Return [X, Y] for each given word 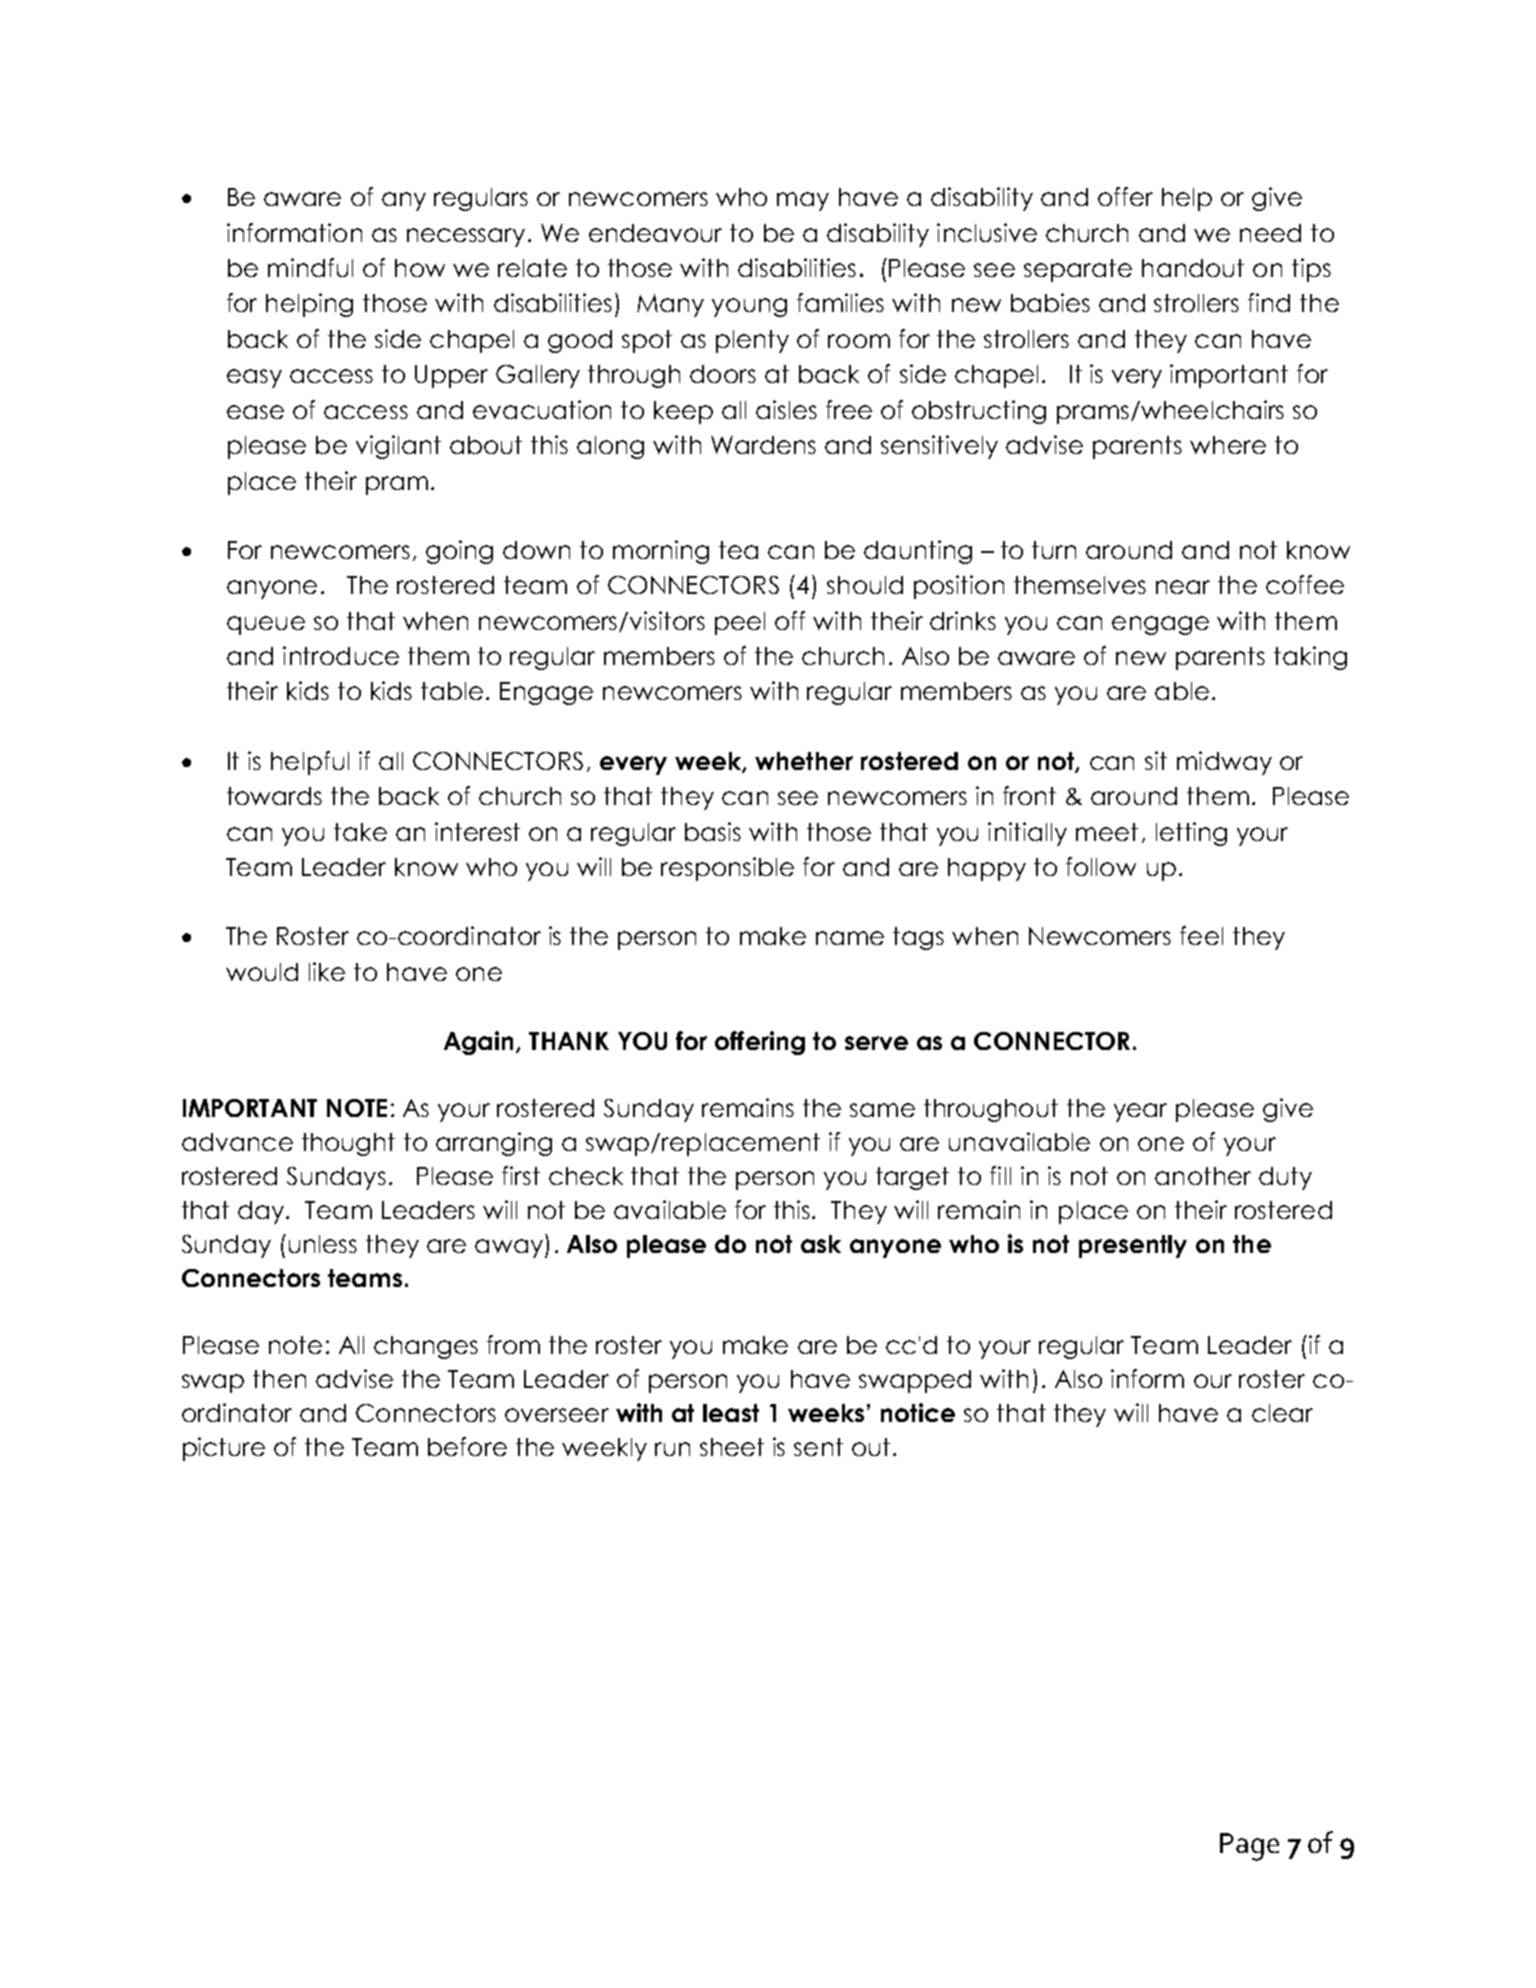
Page [1249, 1847]
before [467, 1446]
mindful [310, 267]
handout [1193, 268]
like [327, 971]
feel [1201, 935]
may [803, 201]
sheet [732, 1447]
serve [876, 1043]
